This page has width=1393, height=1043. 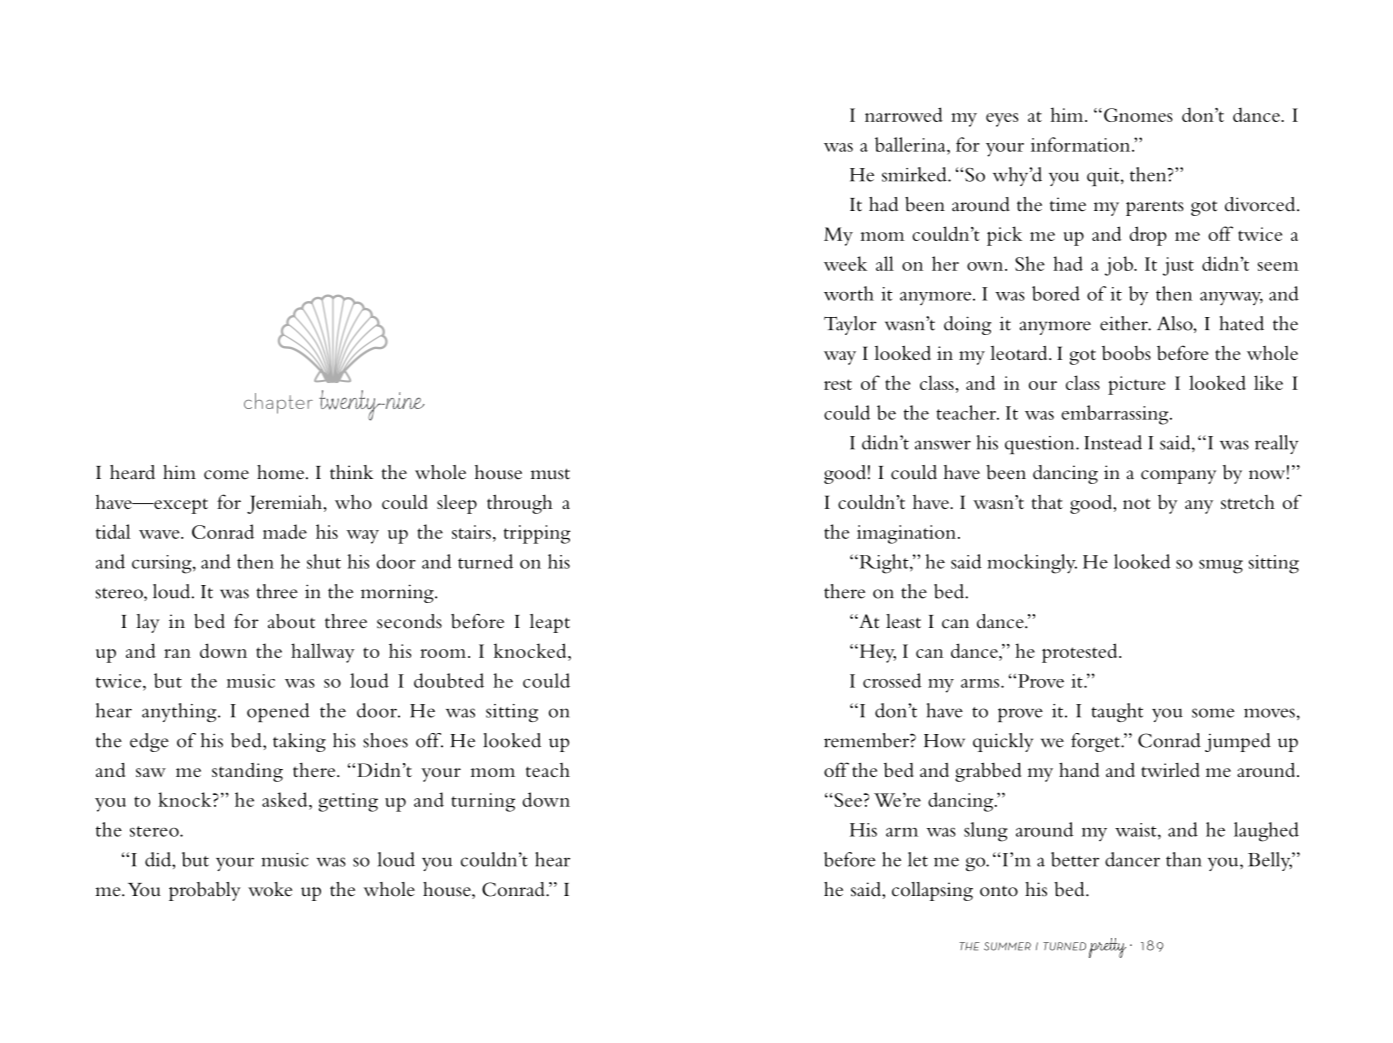 What do you see at coordinates (270, 889) in the page?
I see `woke` at bounding box center [270, 889].
